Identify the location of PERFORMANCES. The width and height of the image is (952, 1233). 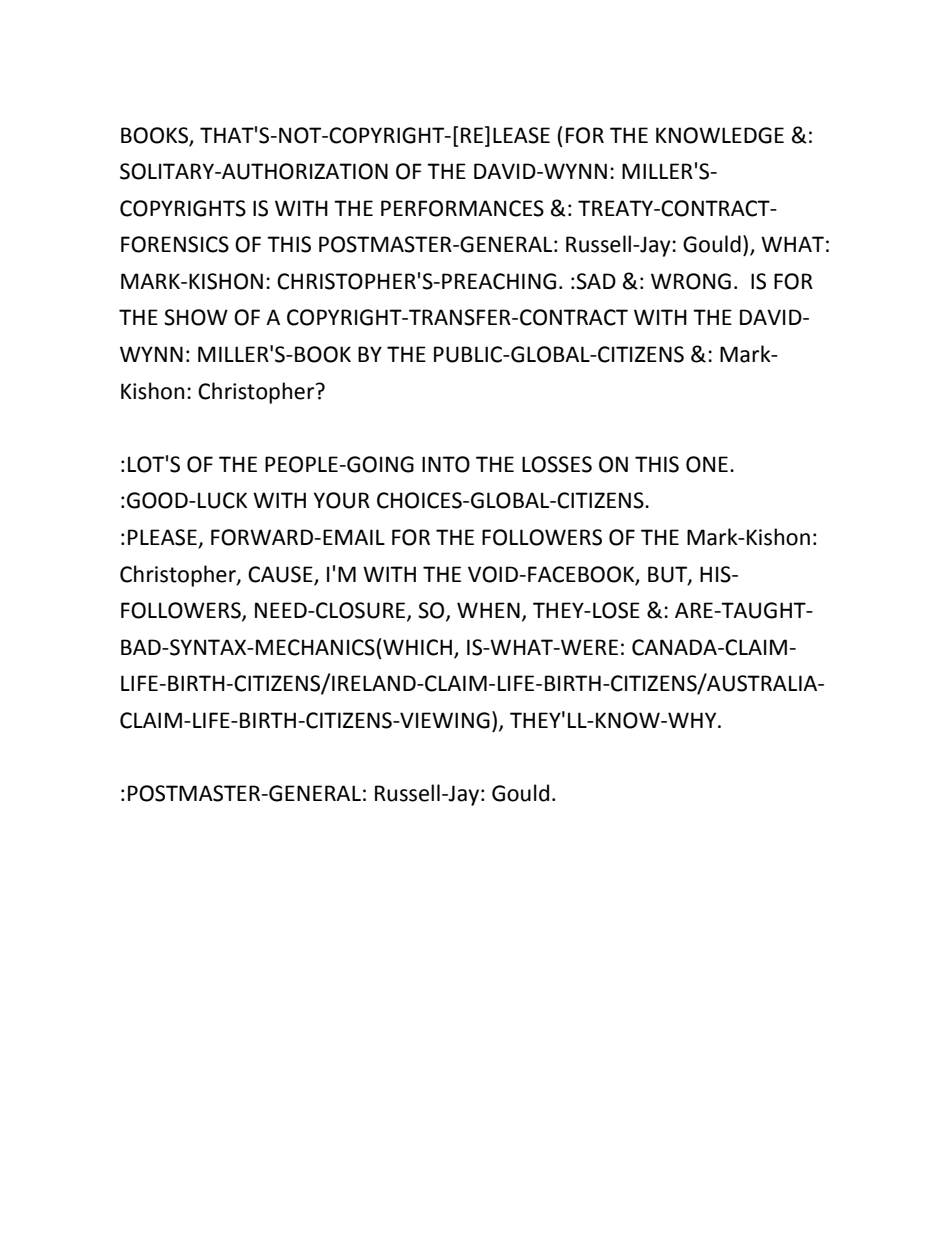
(462, 208).
